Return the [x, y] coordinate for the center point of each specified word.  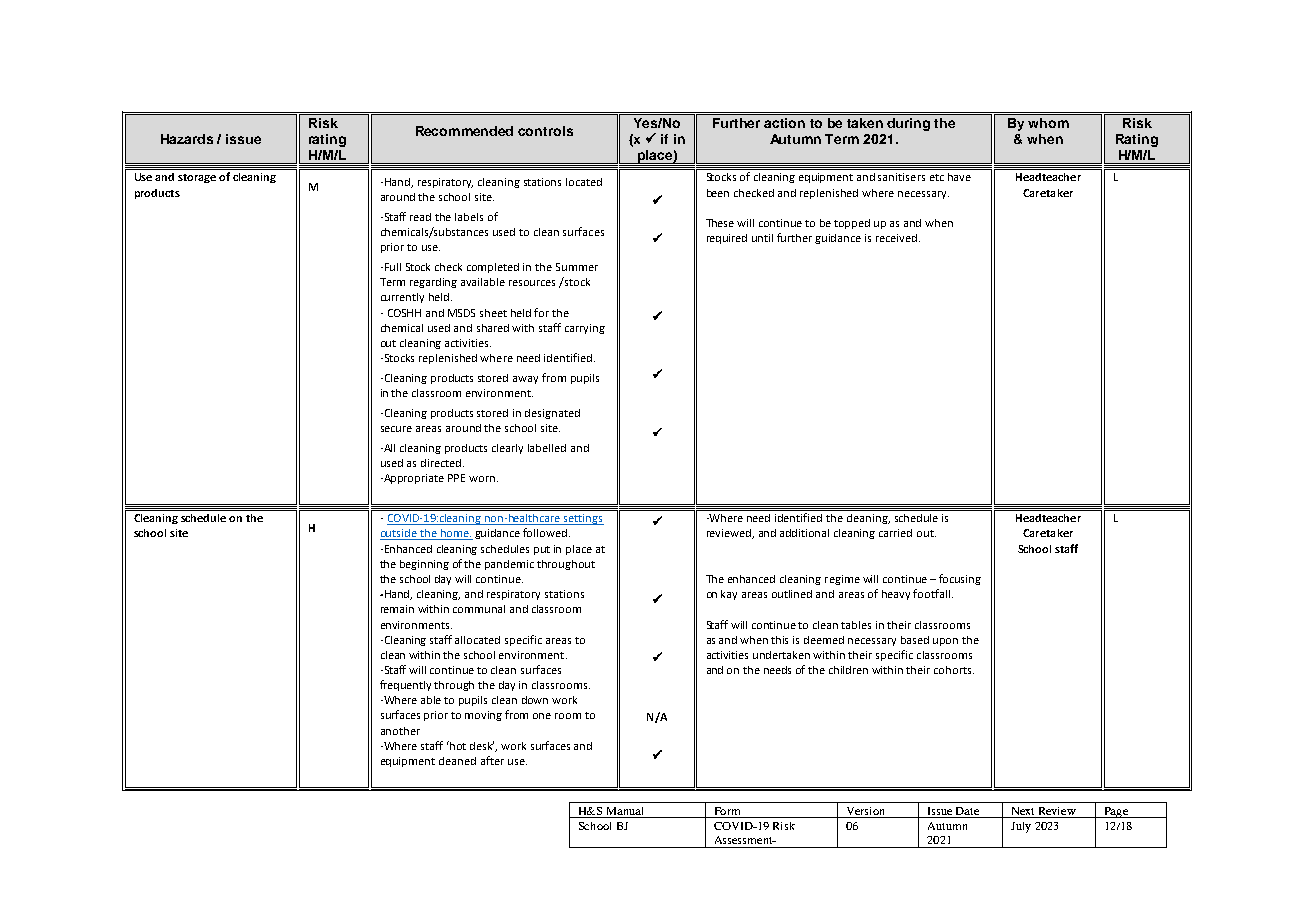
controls [545, 131]
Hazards [187, 139]
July [1021, 827]
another [400, 731]
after [492, 760]
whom [1048, 123]
